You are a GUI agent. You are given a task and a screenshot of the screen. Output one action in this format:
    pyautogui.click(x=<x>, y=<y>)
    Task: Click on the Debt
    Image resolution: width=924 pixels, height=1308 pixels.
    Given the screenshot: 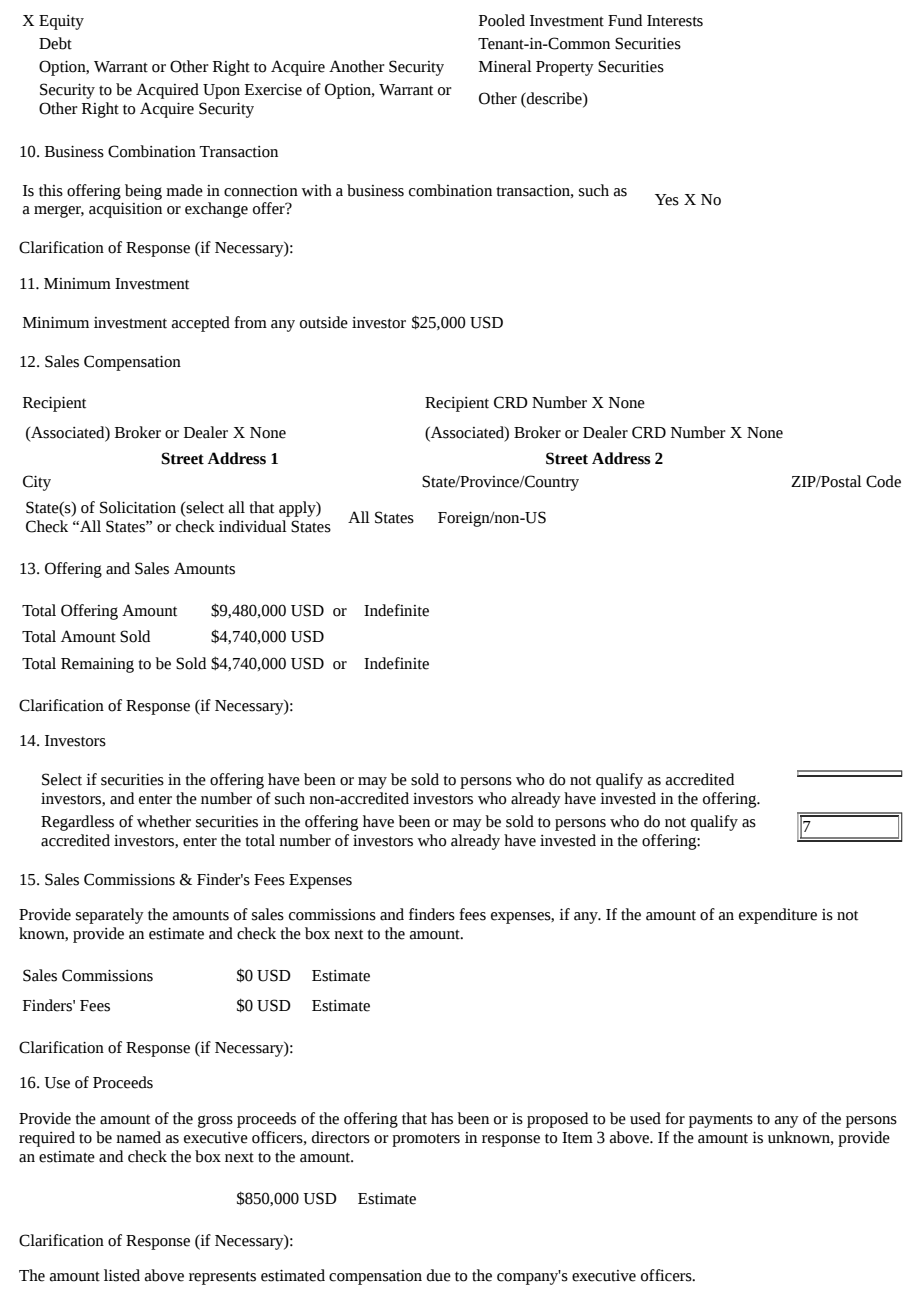 What is the action you would take?
    pyautogui.click(x=55, y=43)
